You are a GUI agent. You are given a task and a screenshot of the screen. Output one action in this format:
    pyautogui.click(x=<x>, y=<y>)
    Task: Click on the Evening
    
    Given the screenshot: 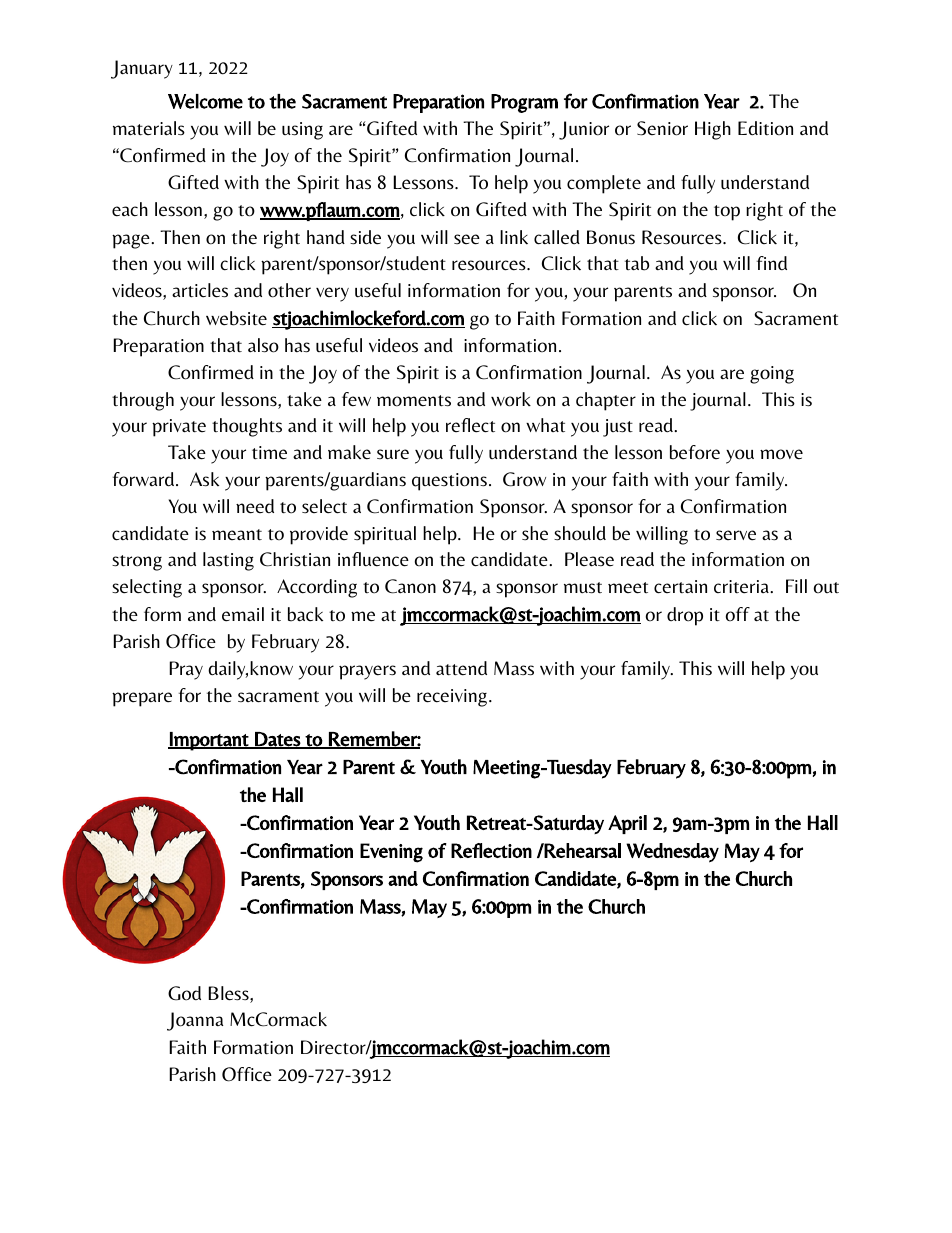 What is the action you would take?
    pyautogui.click(x=391, y=853)
